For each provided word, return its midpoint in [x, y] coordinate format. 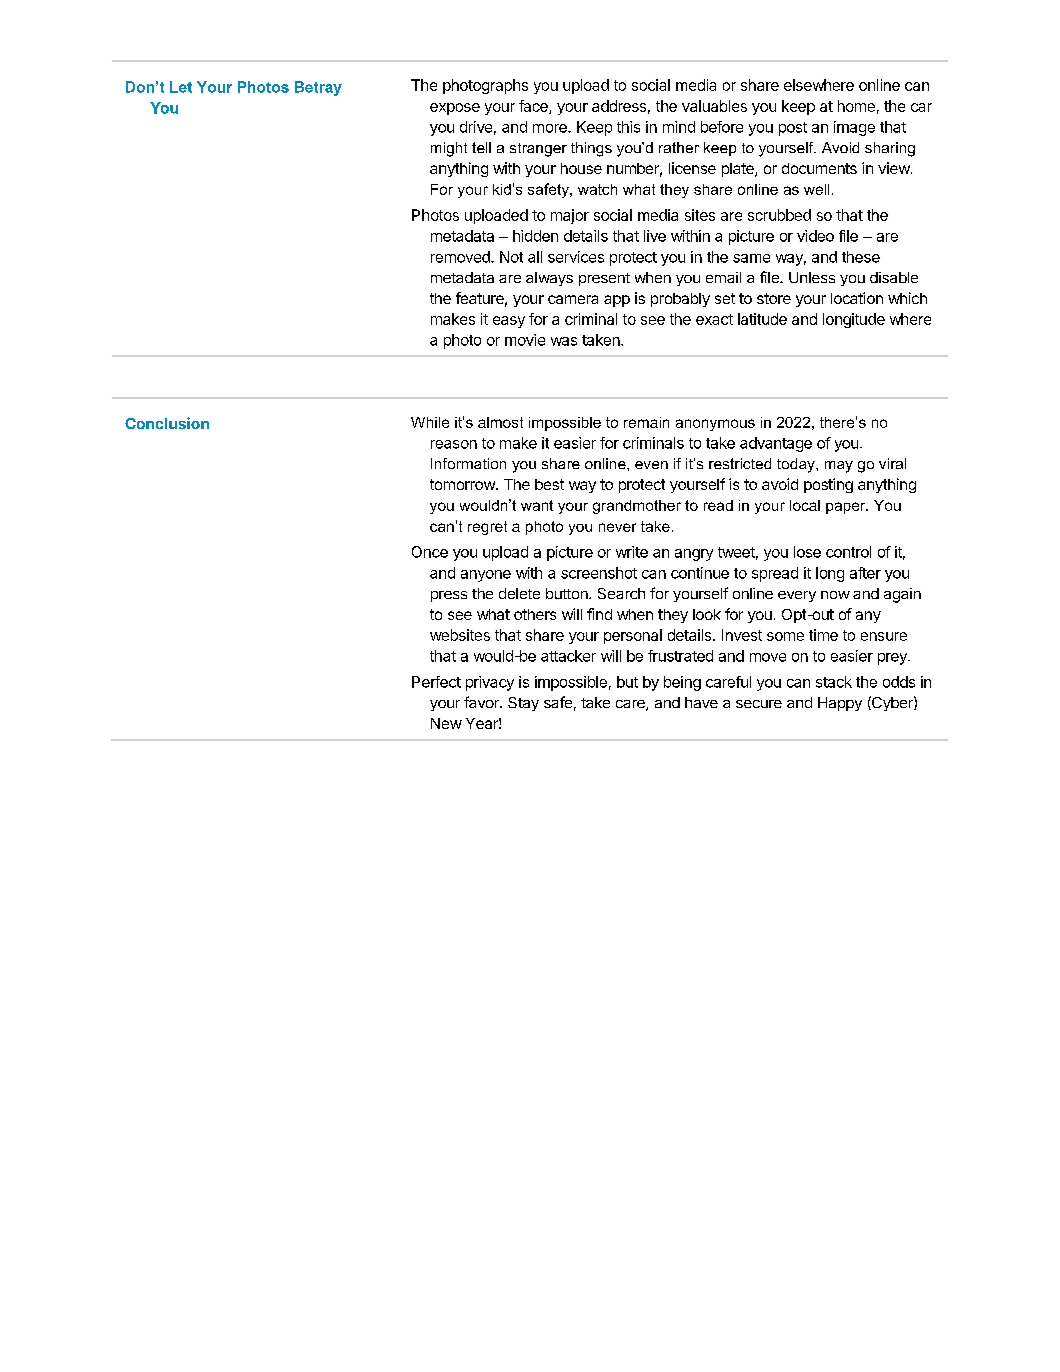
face [534, 107]
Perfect [436, 682]
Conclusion [167, 423]
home [856, 106]
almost [500, 422]
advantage [776, 444]
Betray [318, 88]
